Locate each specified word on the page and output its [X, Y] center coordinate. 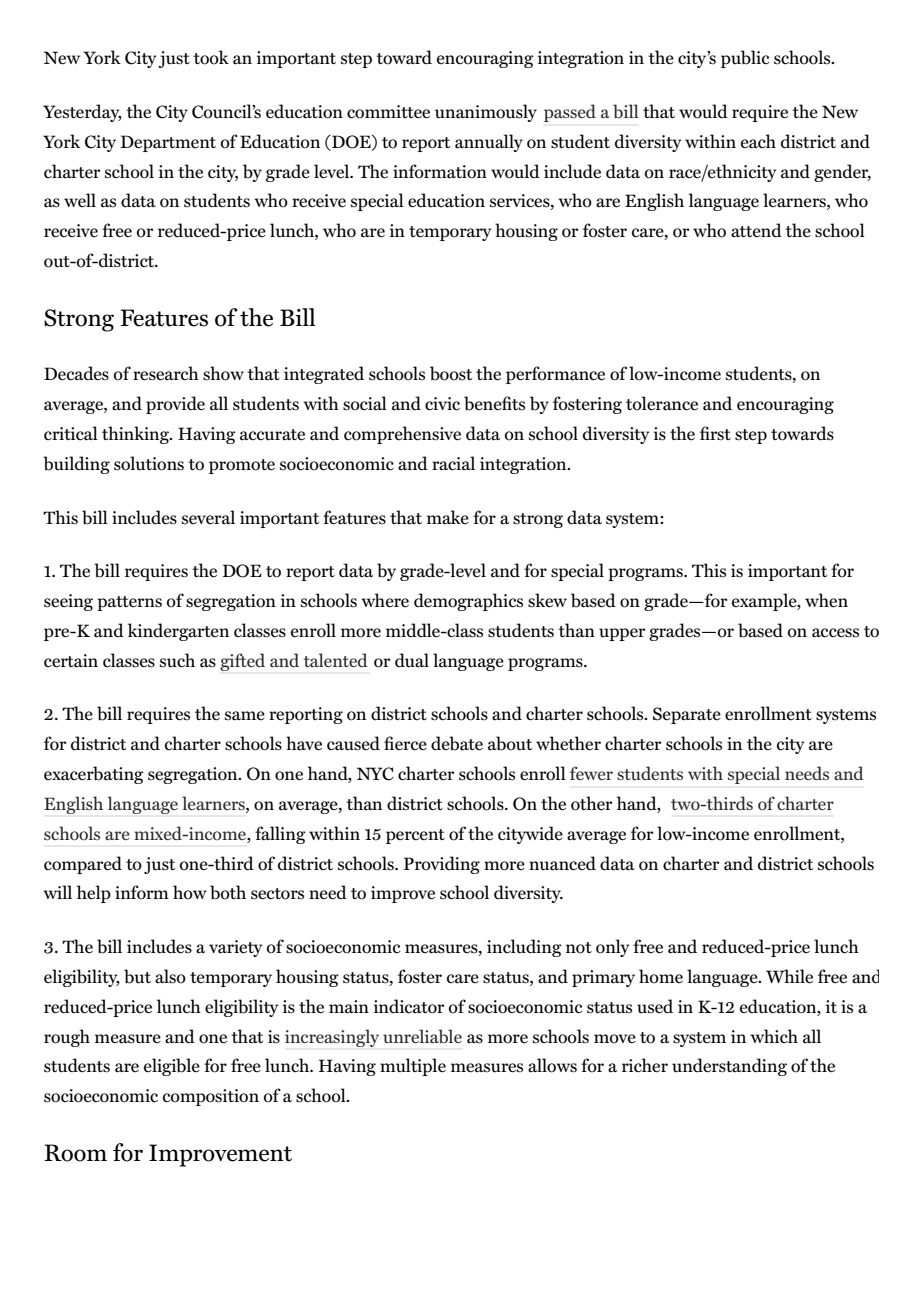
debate [457, 743]
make [448, 517]
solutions [149, 463]
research [166, 373]
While [789, 976]
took [211, 57]
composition [211, 1097]
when [826, 600]
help [94, 894]
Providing [442, 865]
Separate [687, 715]
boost [451, 373]
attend [756, 230]
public [745, 59]
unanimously [486, 113]
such [177, 660]
